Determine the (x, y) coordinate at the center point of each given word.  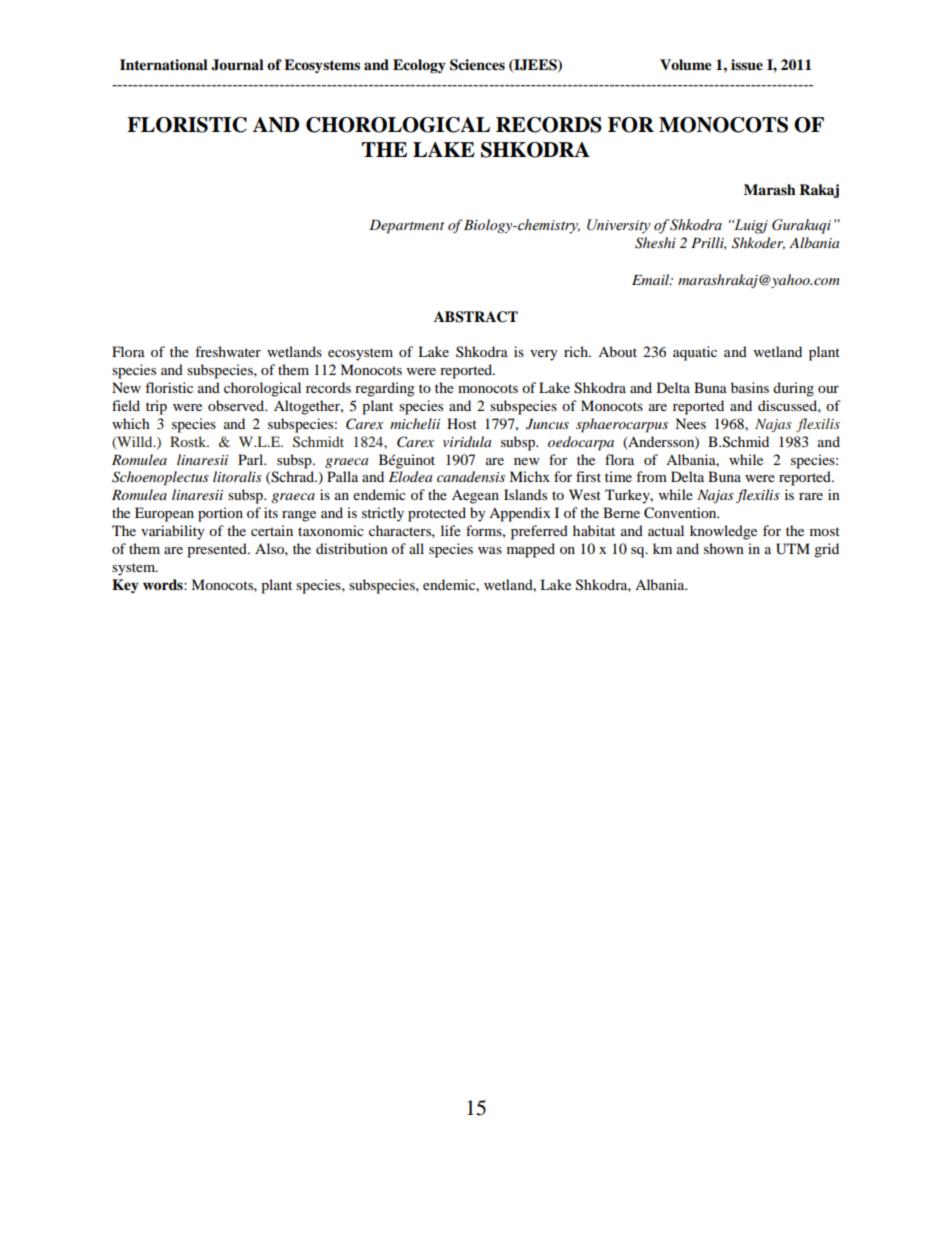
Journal (237, 65)
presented (218, 550)
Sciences (477, 65)
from (651, 476)
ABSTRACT (476, 317)
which (131, 423)
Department (406, 227)
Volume (686, 65)
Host (462, 423)
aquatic (695, 353)
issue (747, 65)
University (618, 226)
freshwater (228, 351)
